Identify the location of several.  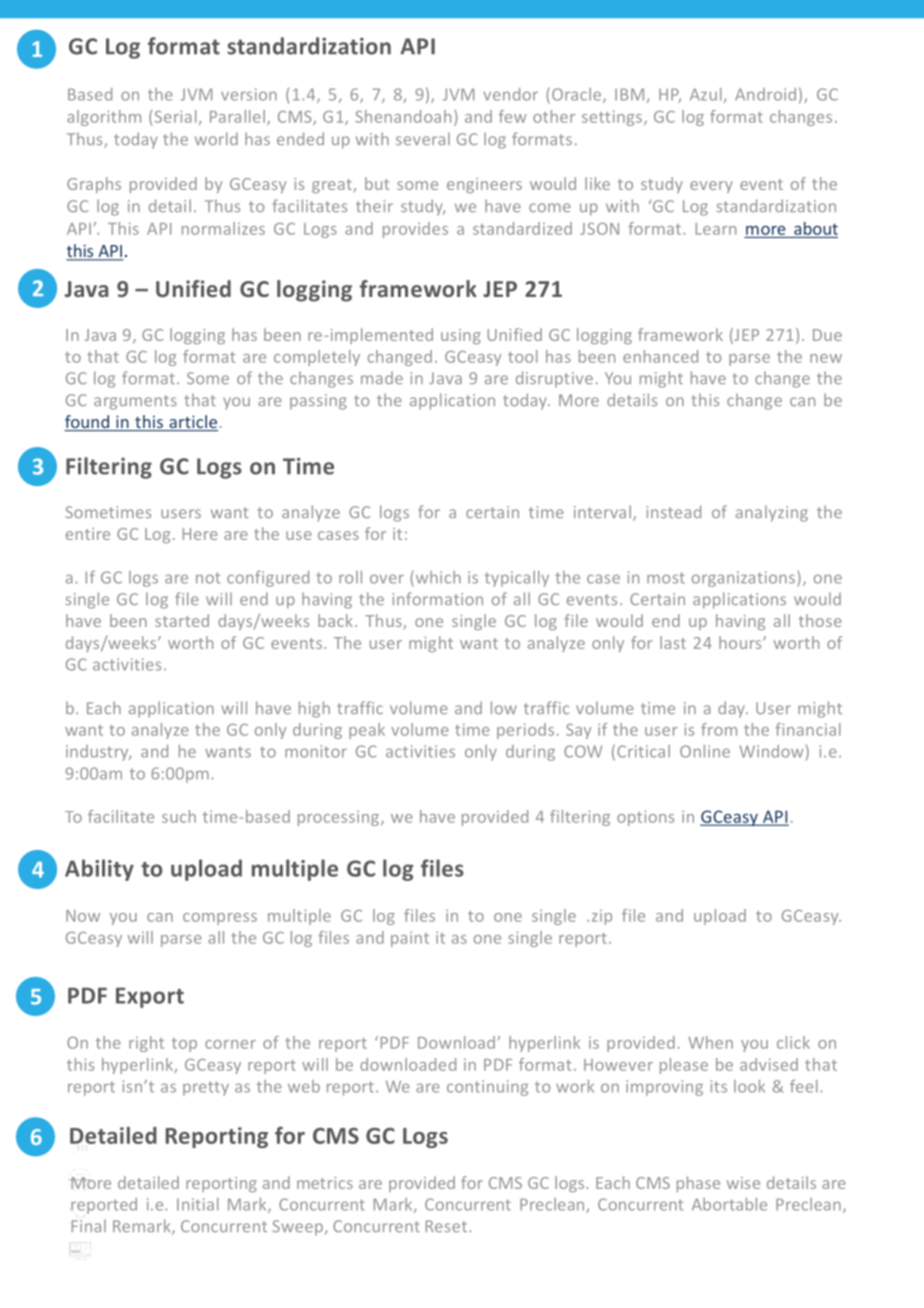
(423, 138).
